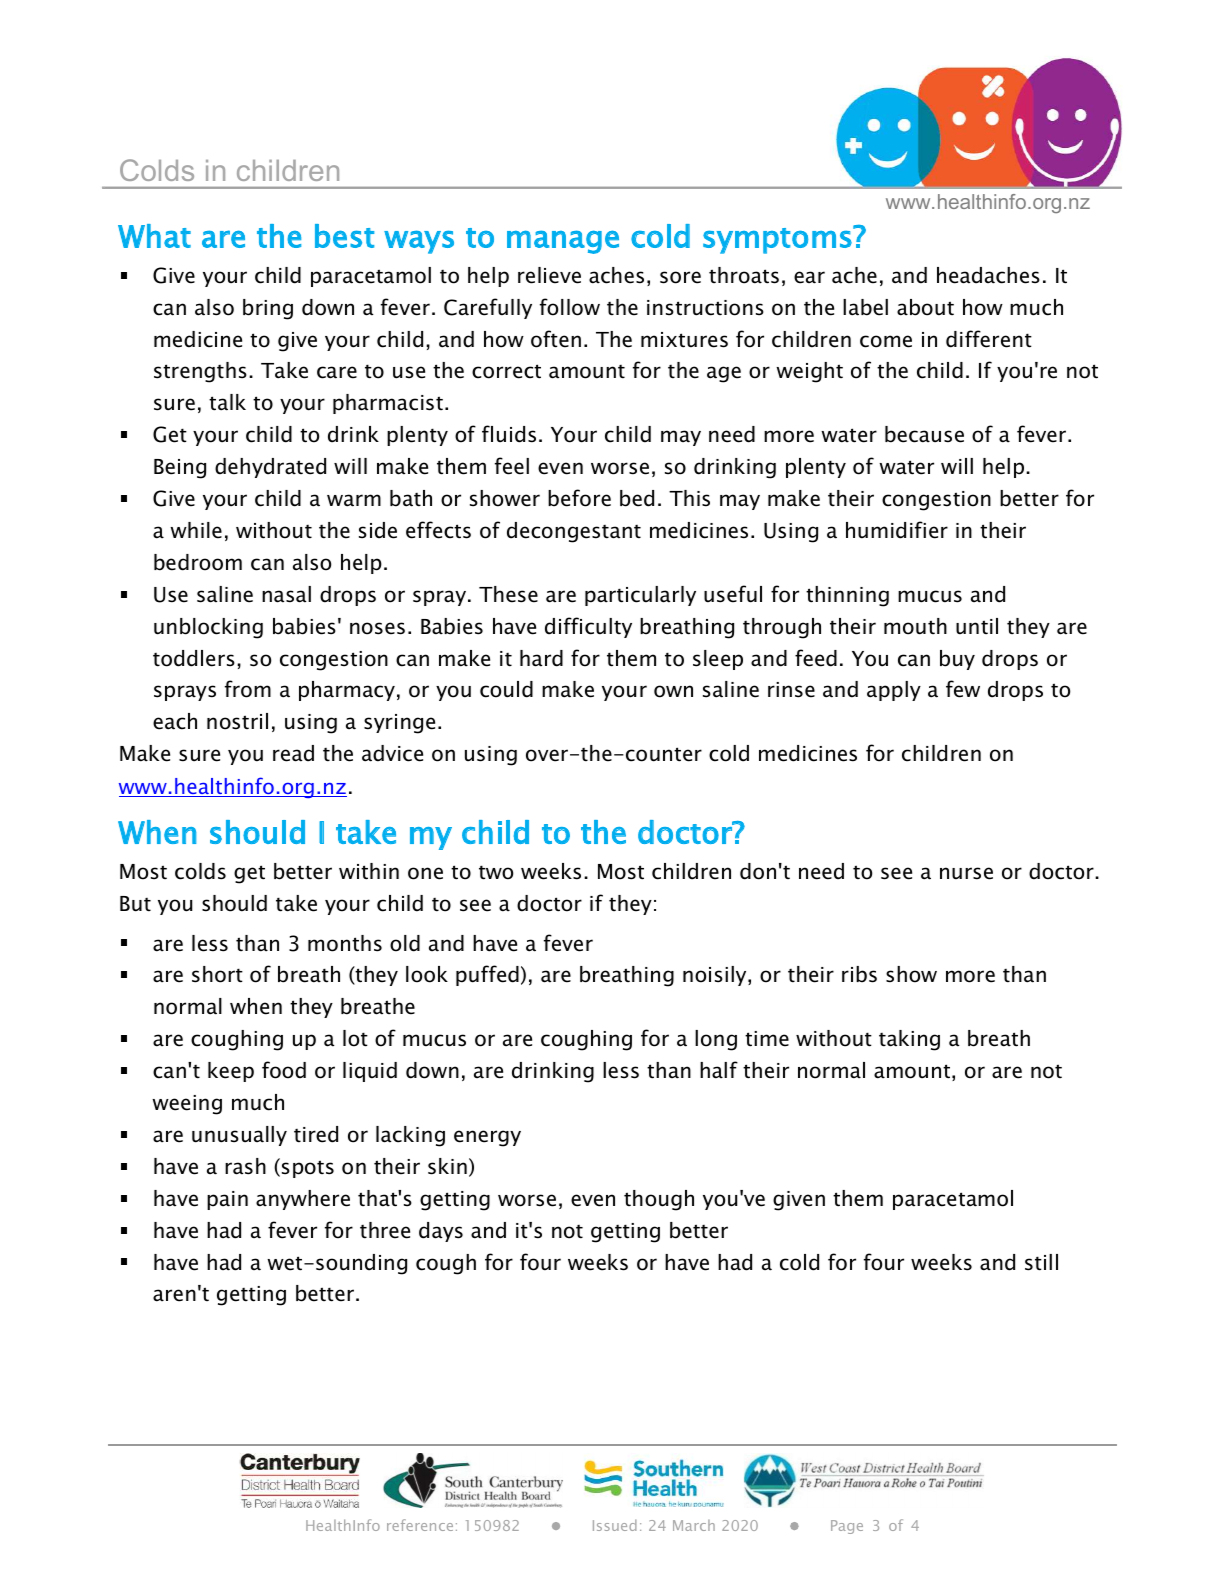 The width and height of the document is (1227, 1588). Describe the element at coordinates (248, 689) in the document. I see `from` at that location.
